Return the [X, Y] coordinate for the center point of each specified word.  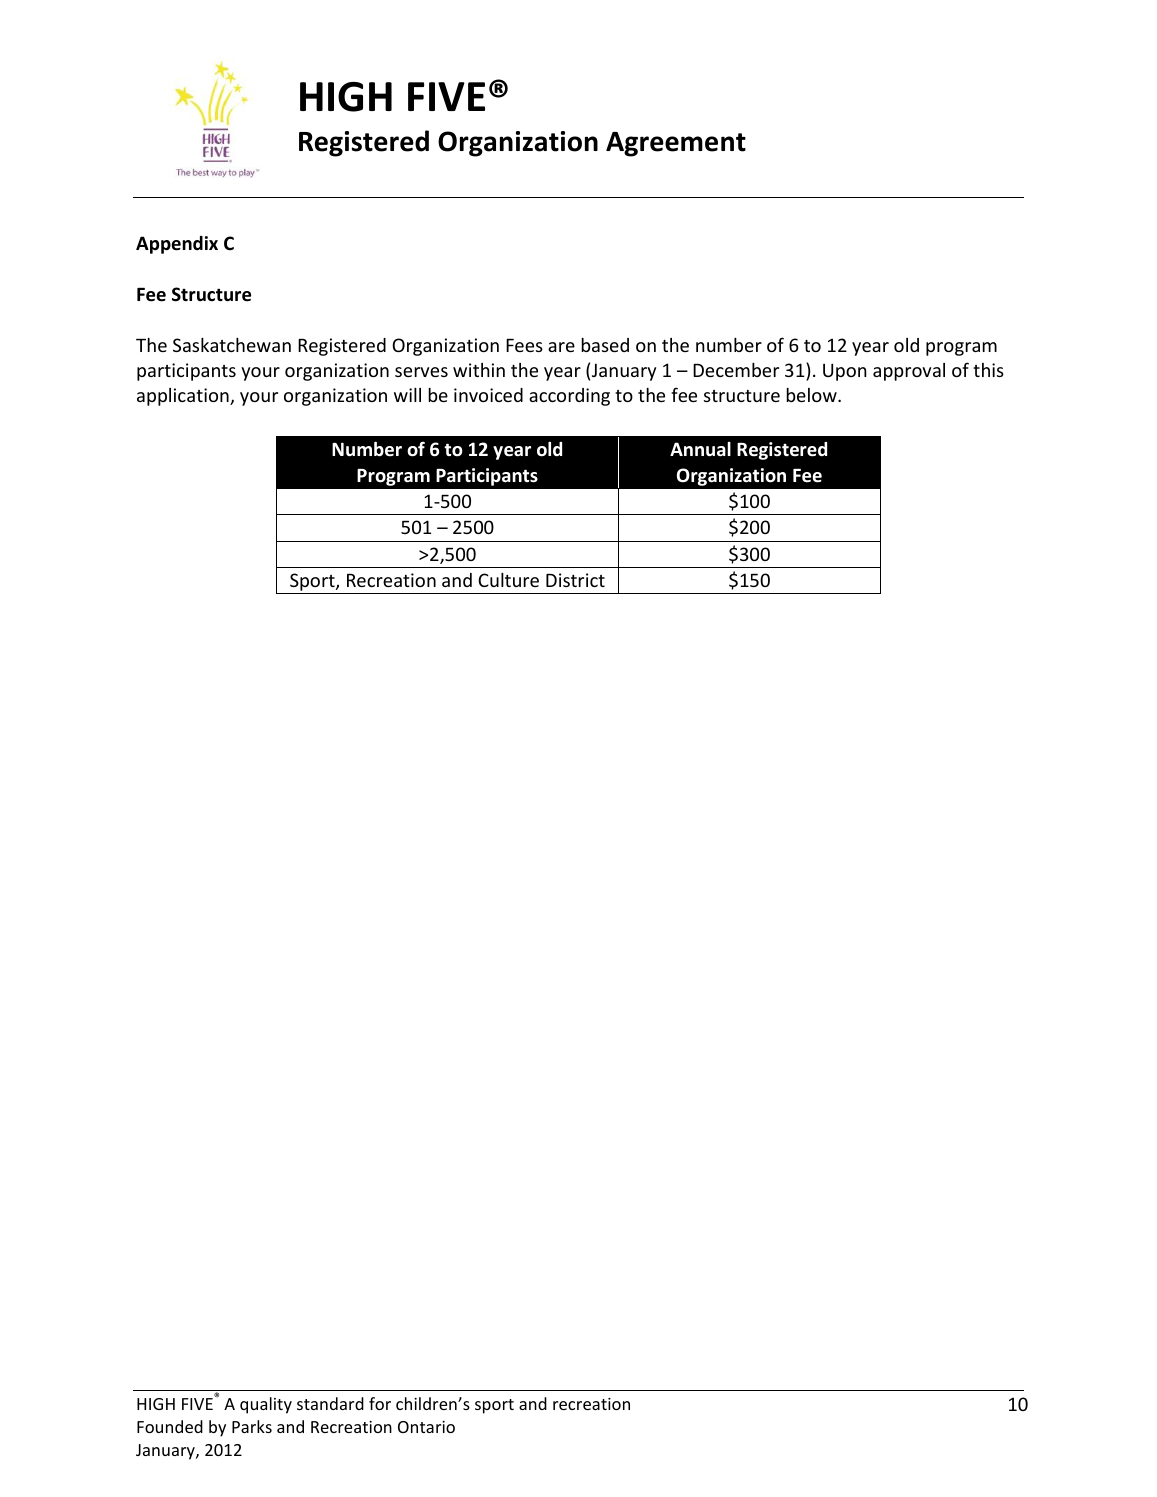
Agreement [676, 144]
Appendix [177, 245]
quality [266, 1405]
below [812, 395]
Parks [252, 1426]
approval [909, 372]
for [380, 1403]
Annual [700, 449]
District [575, 580]
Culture [508, 580]
